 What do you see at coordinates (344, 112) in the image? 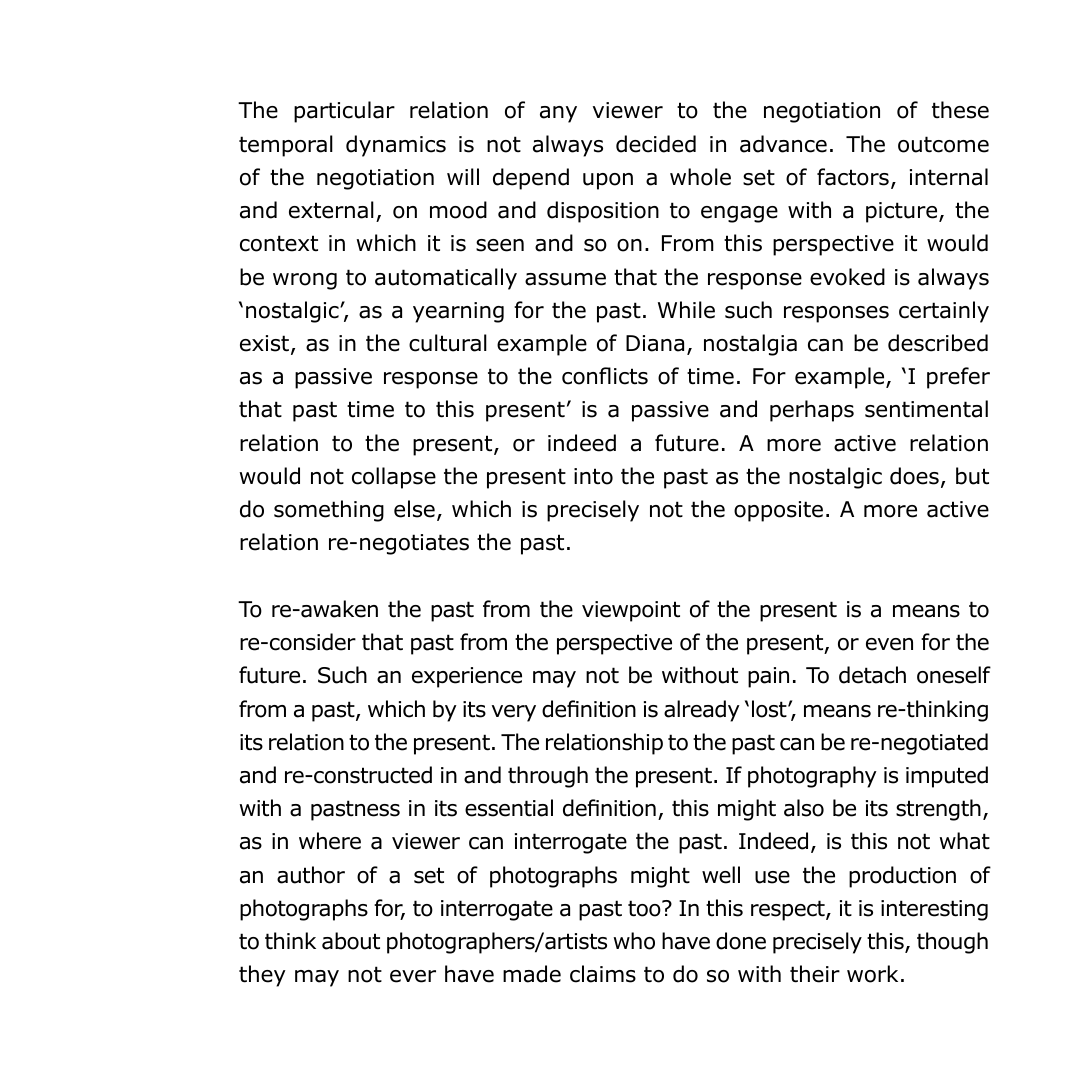
I see `particular` at bounding box center [344, 112].
